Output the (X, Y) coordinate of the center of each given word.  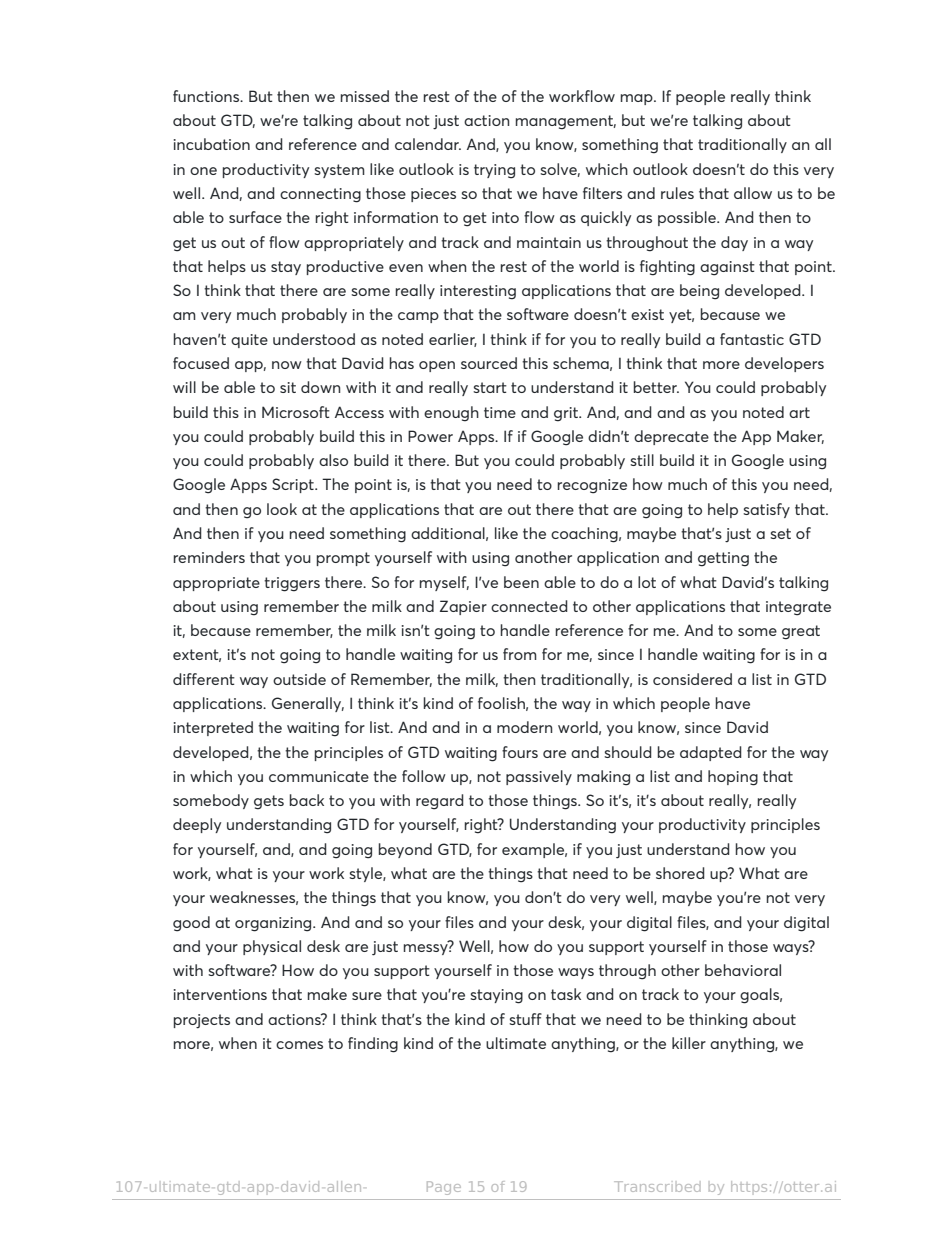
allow (753, 193)
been (521, 582)
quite (249, 341)
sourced (489, 363)
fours (520, 752)
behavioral (743, 970)
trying (494, 171)
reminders (209, 557)
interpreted (213, 728)
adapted (711, 753)
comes (299, 1045)
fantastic (752, 339)
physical (272, 947)
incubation (212, 144)
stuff (525, 1019)
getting (723, 559)
